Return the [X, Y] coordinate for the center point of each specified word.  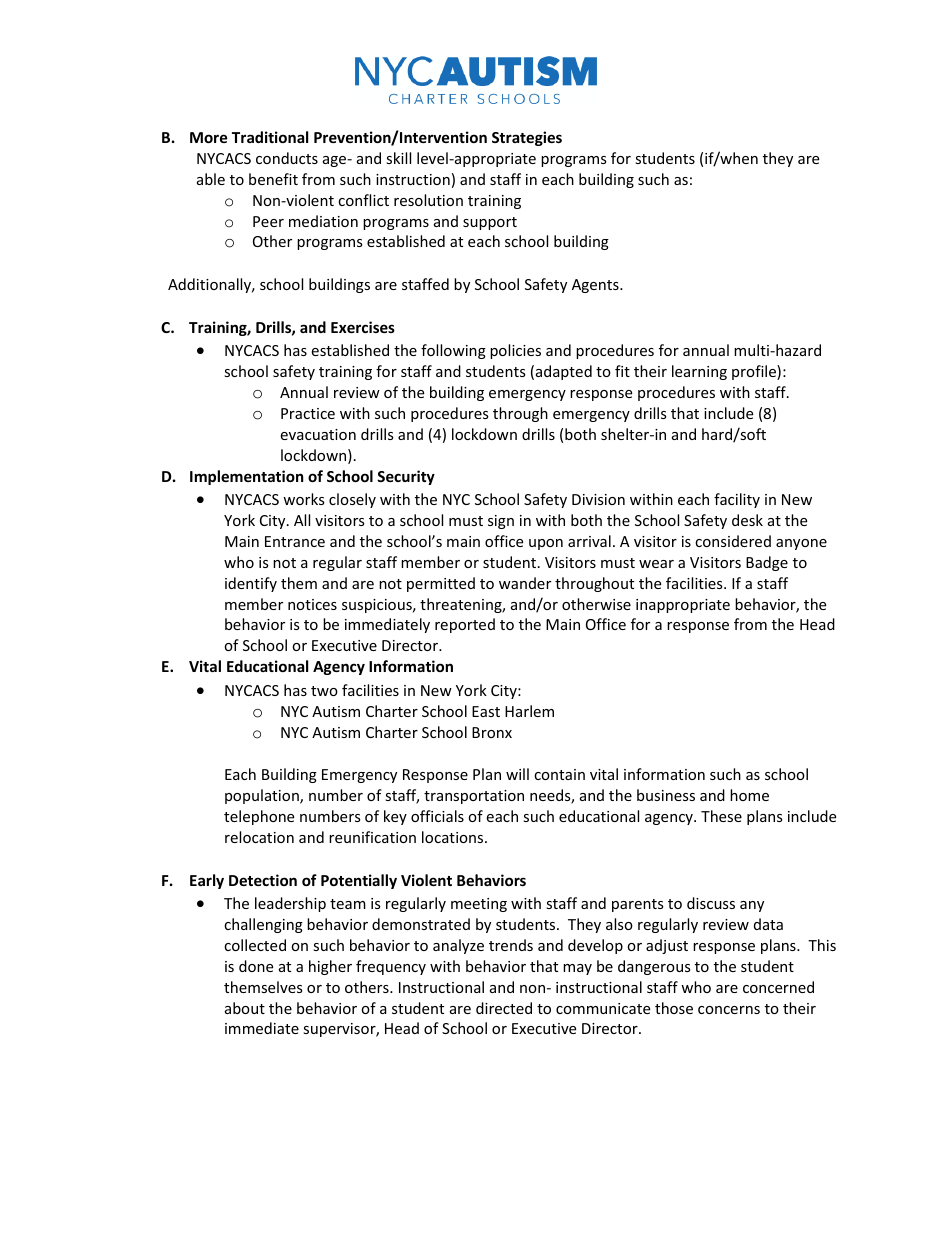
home [749, 795]
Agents [596, 286]
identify [251, 584]
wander [525, 583]
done [256, 966]
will [517, 774]
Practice [308, 413]
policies [515, 351]
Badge [767, 563]
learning [699, 372]
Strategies [527, 138]
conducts [287, 158]
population [263, 796]
